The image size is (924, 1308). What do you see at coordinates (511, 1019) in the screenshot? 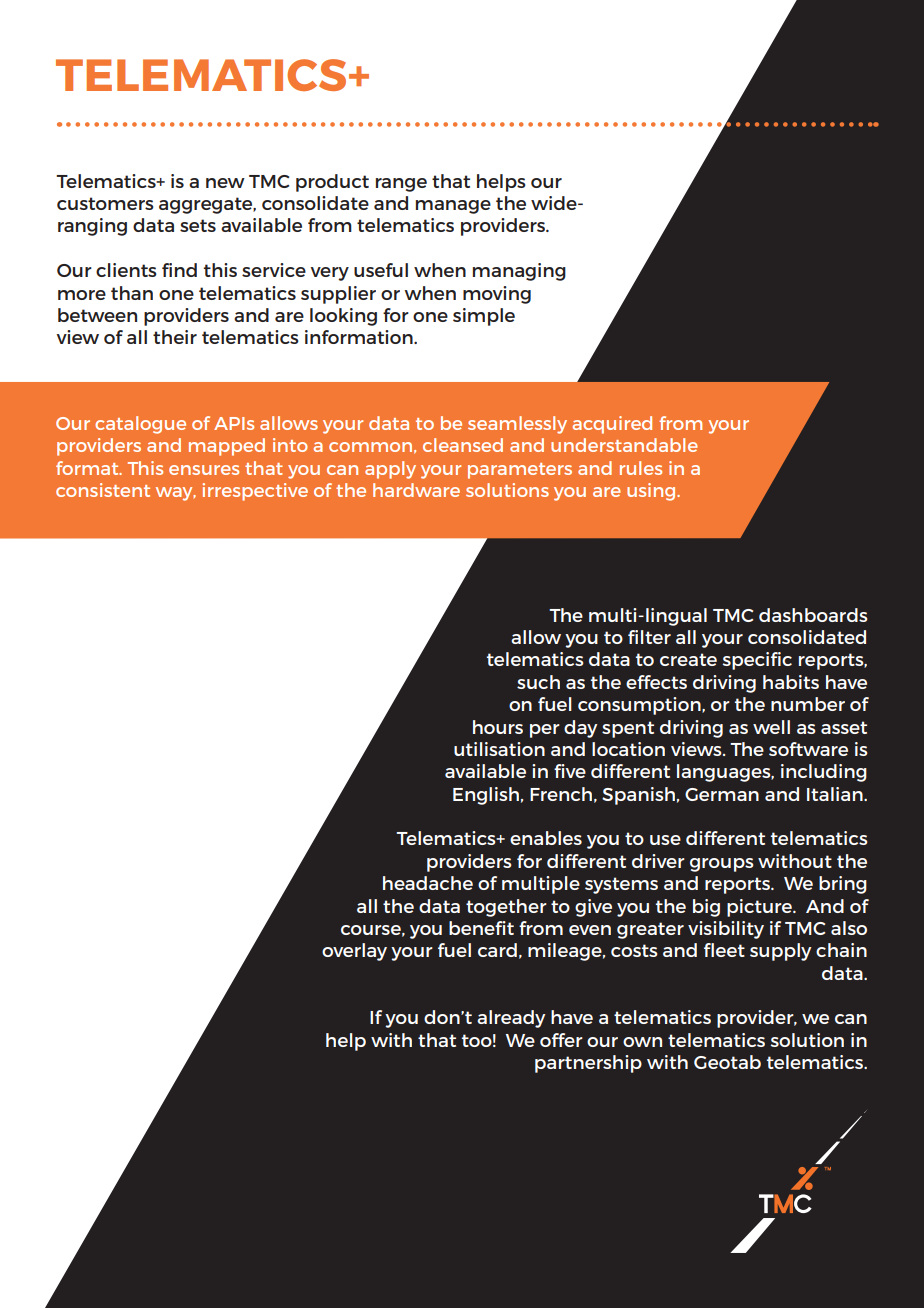
I see `already` at bounding box center [511, 1019].
